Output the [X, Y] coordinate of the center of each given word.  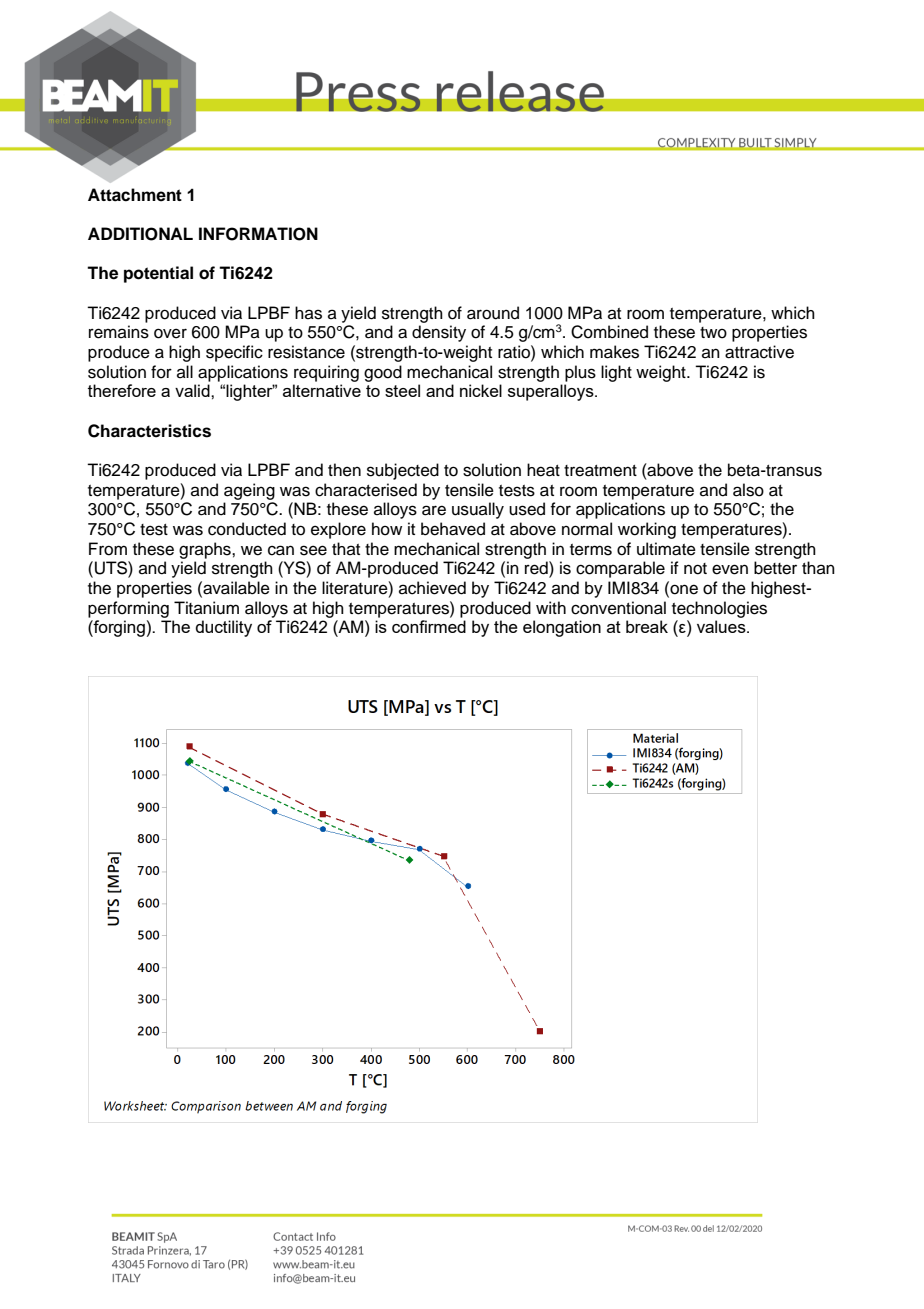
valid [193, 390]
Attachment [135, 195]
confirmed [429, 626]
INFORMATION [258, 234]
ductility [224, 628]
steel [402, 390]
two [713, 333]
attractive [759, 352]
